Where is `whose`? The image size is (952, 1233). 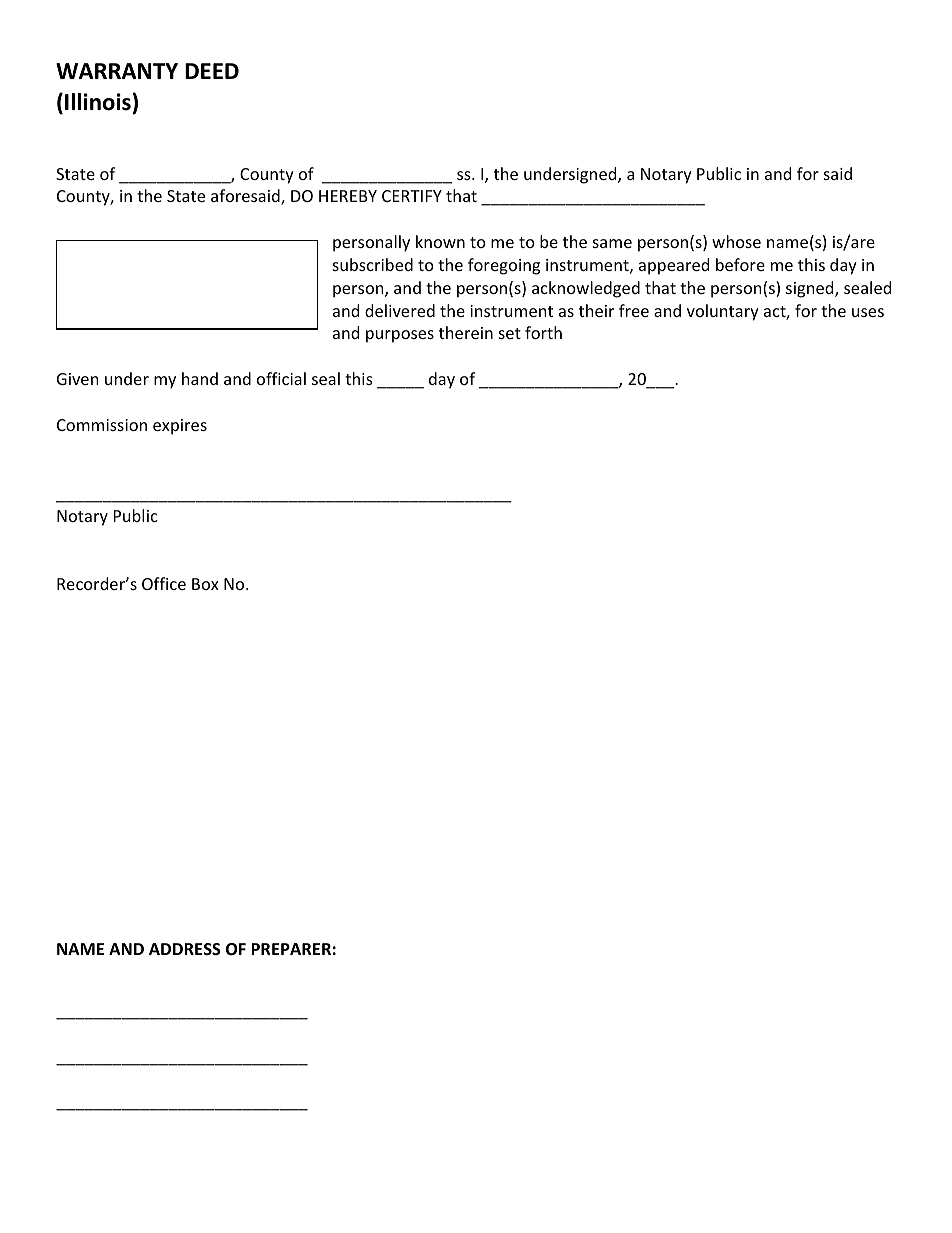
whose is located at coordinates (736, 241).
